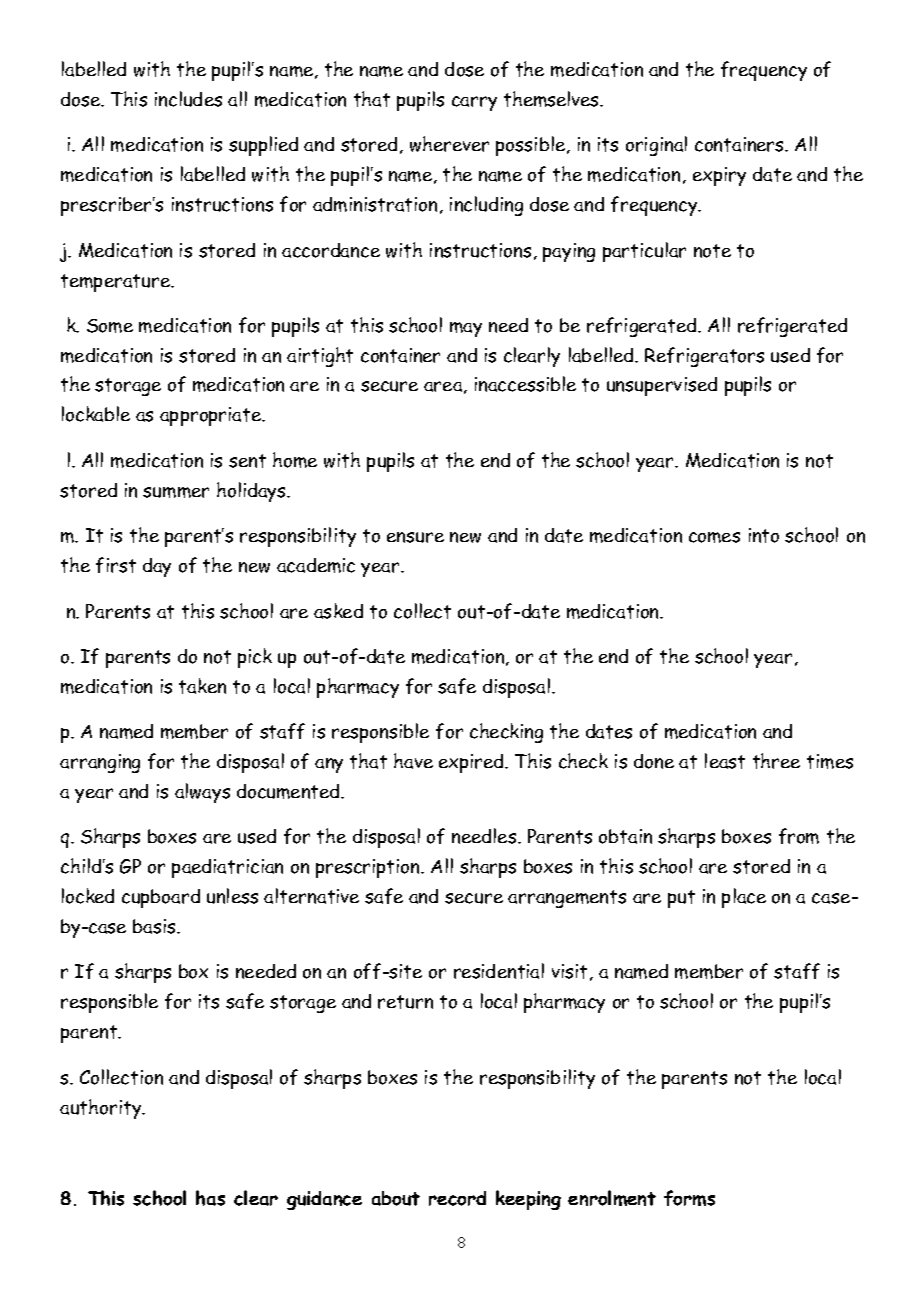 The height and width of the image is (1308, 924). Describe the element at coordinates (725, 761) in the image. I see `least` at that location.
